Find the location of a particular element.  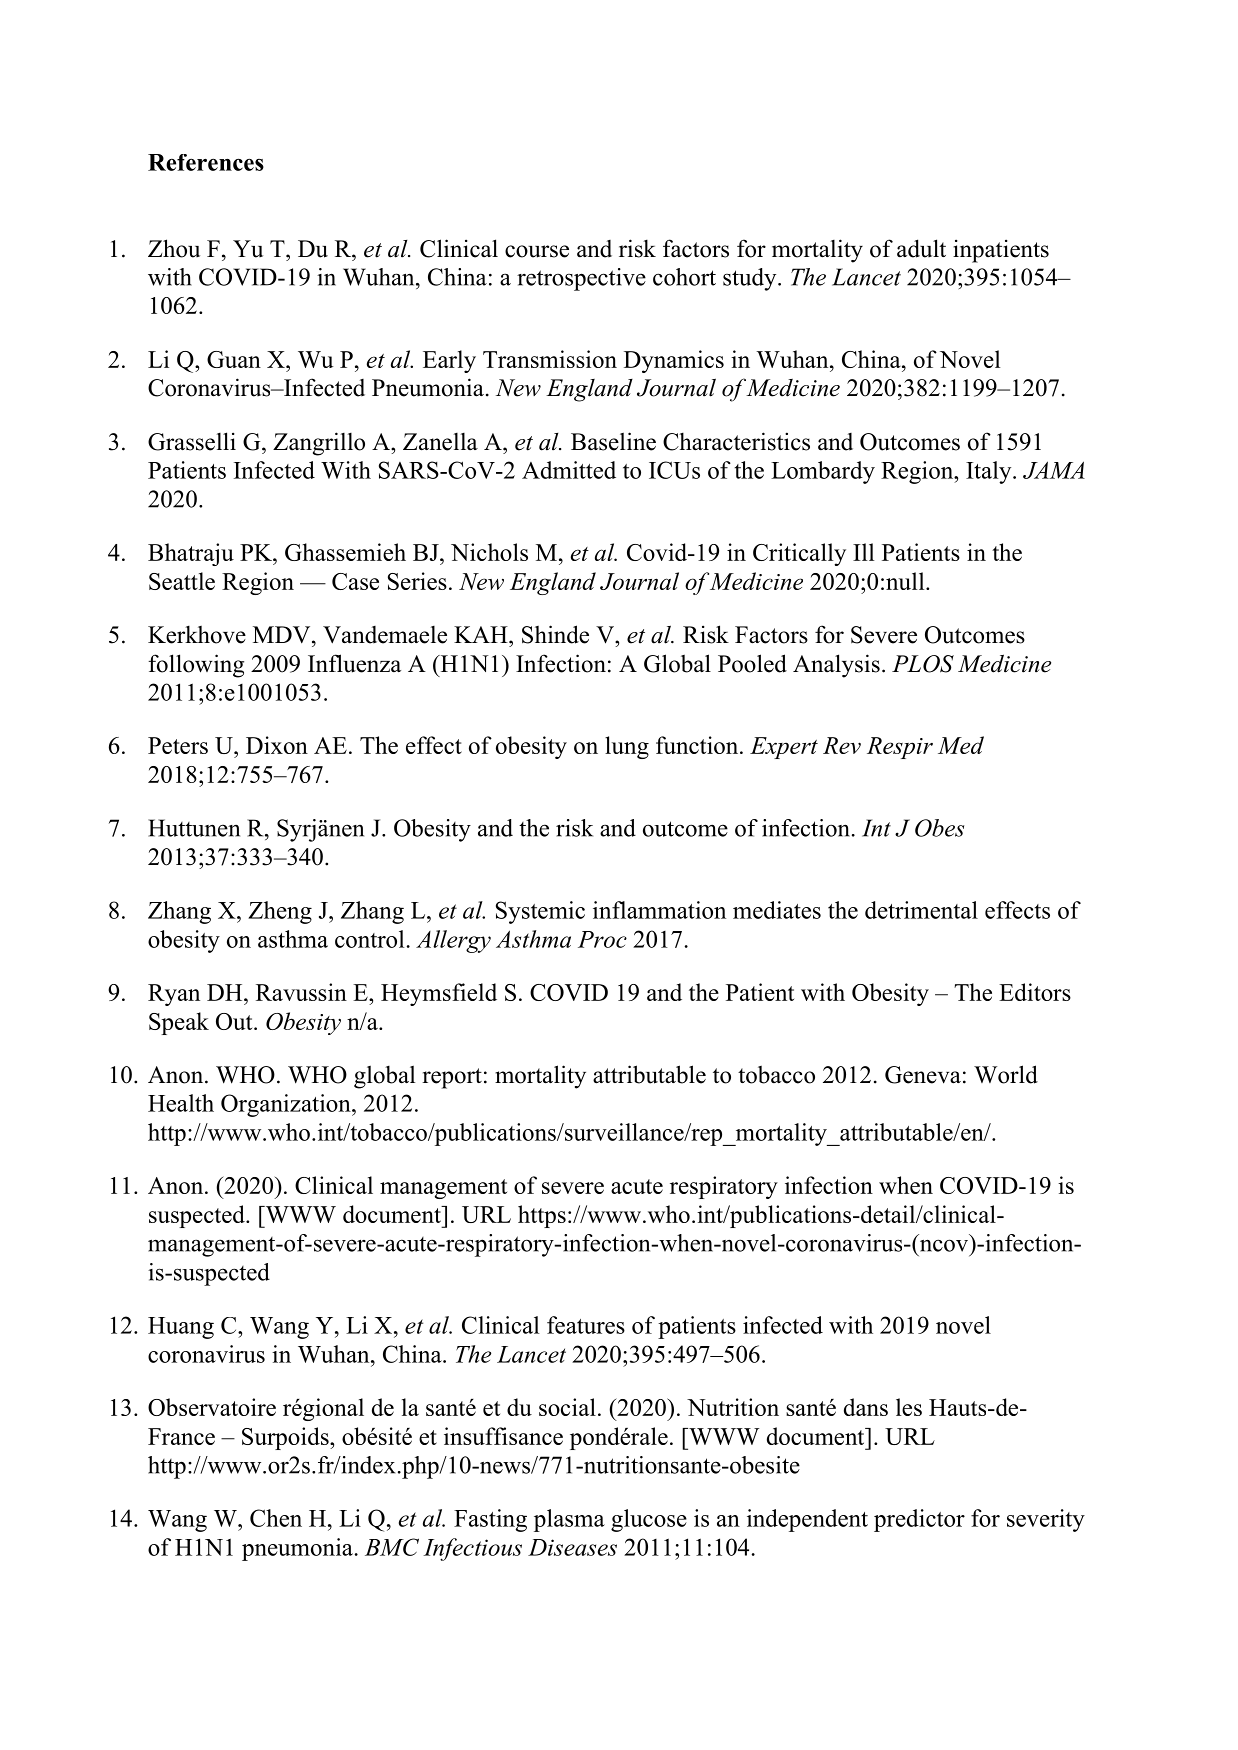

adult is located at coordinates (921, 248).
